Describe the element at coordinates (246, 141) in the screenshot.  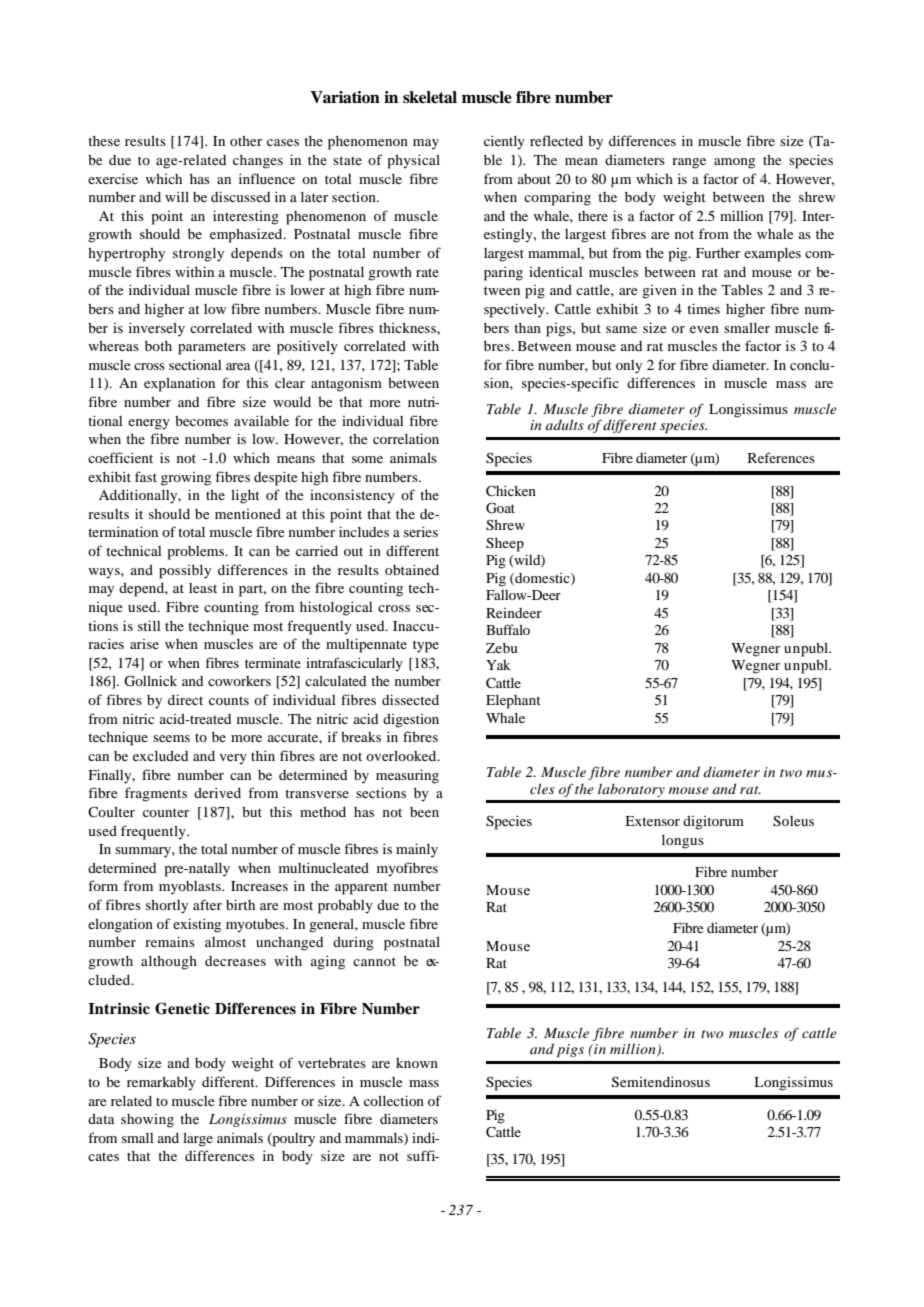
I see `other` at that location.
